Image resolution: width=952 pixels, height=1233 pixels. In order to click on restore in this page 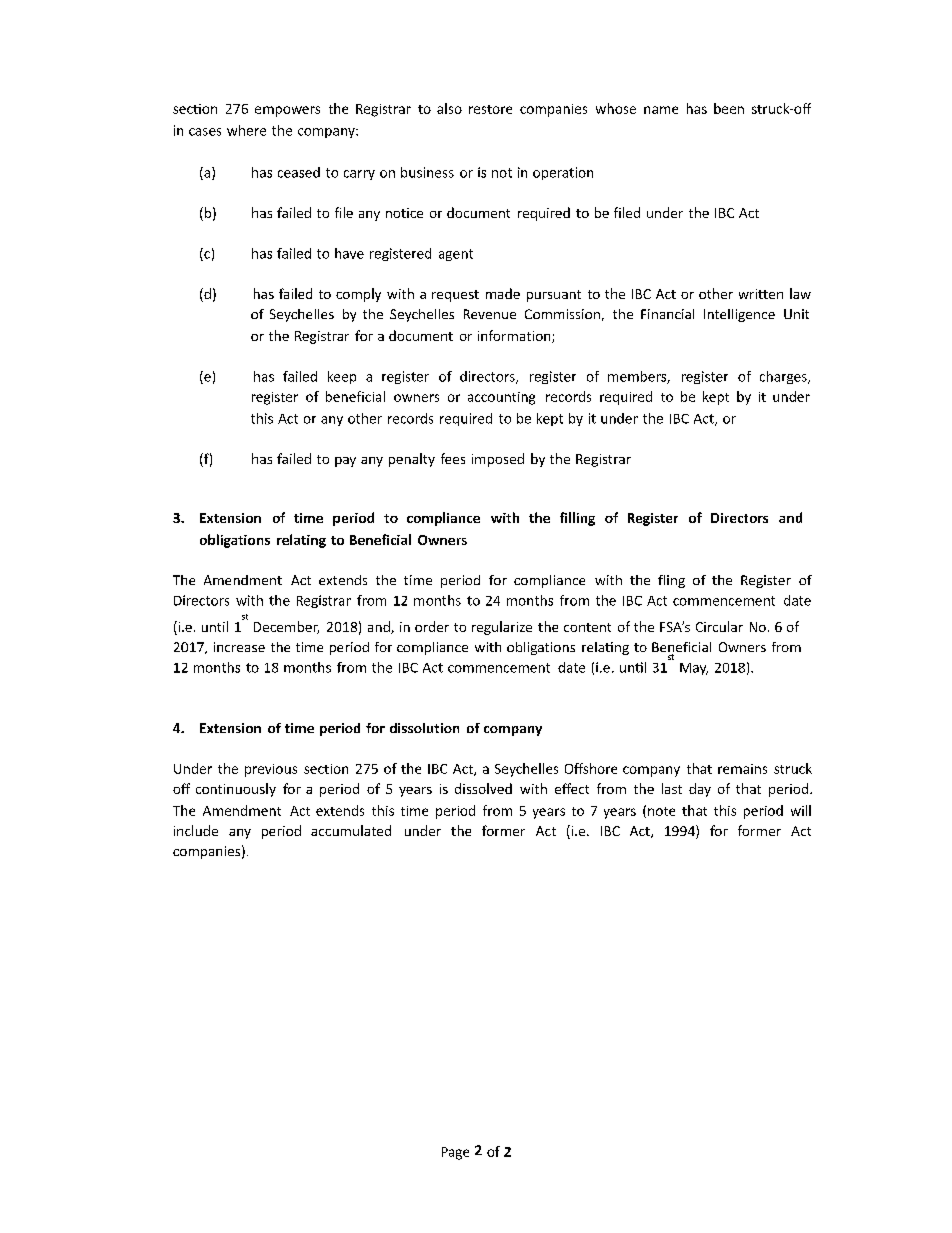, I will do `click(490, 109)`.
